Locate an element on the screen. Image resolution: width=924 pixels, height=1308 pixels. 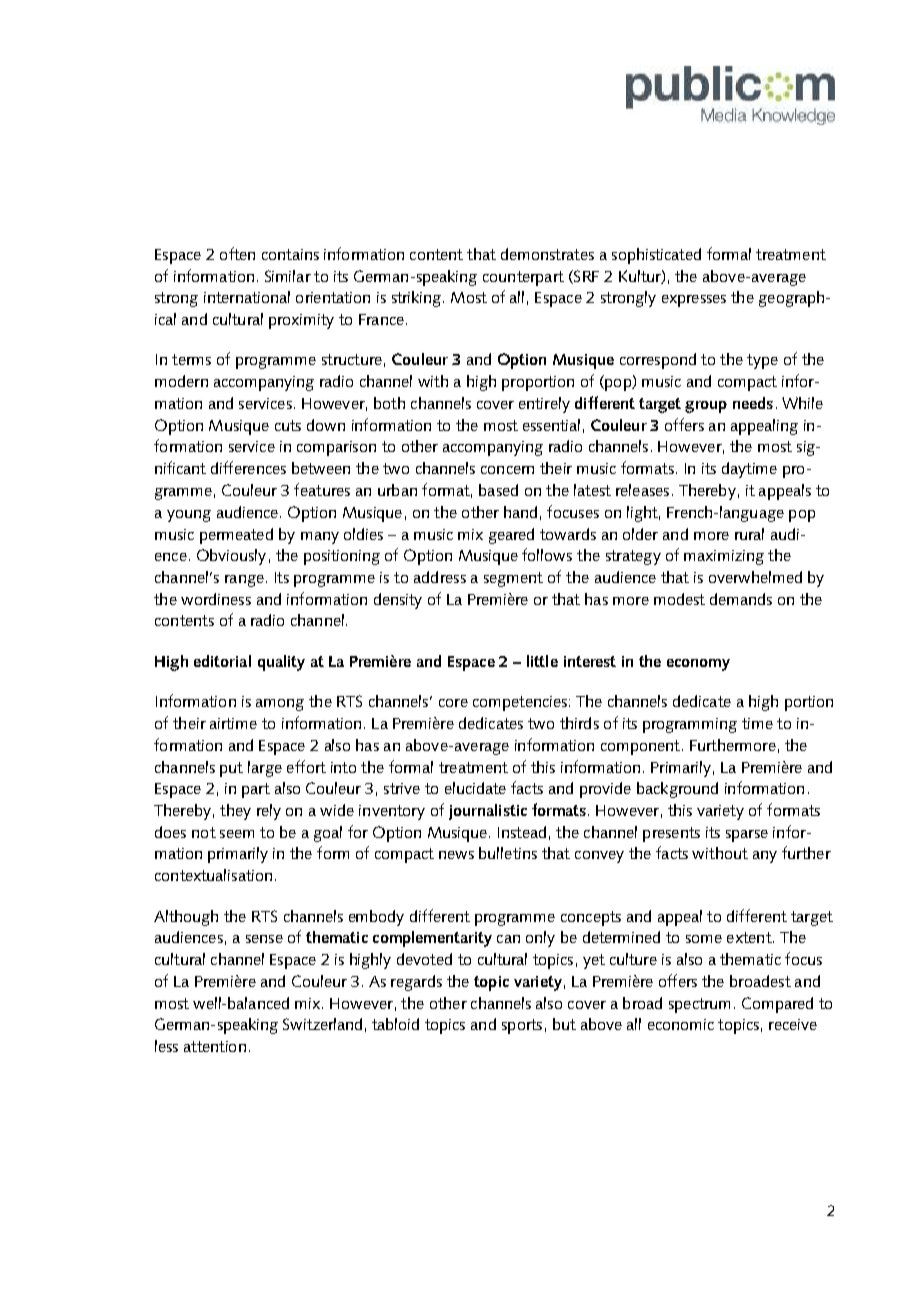
expresses is located at coordinates (694, 301).
